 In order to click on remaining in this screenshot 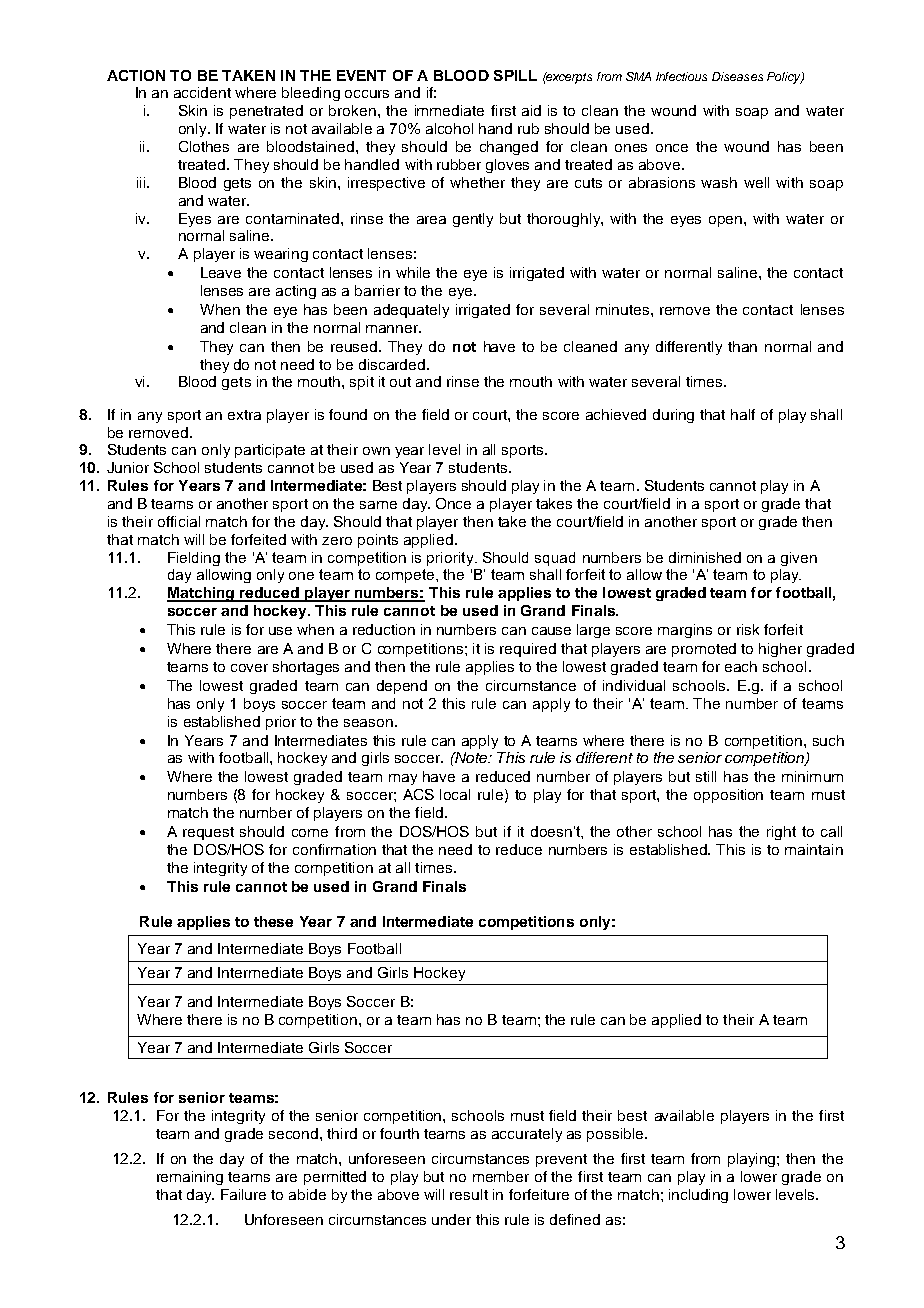, I will do `click(190, 1178)`.
